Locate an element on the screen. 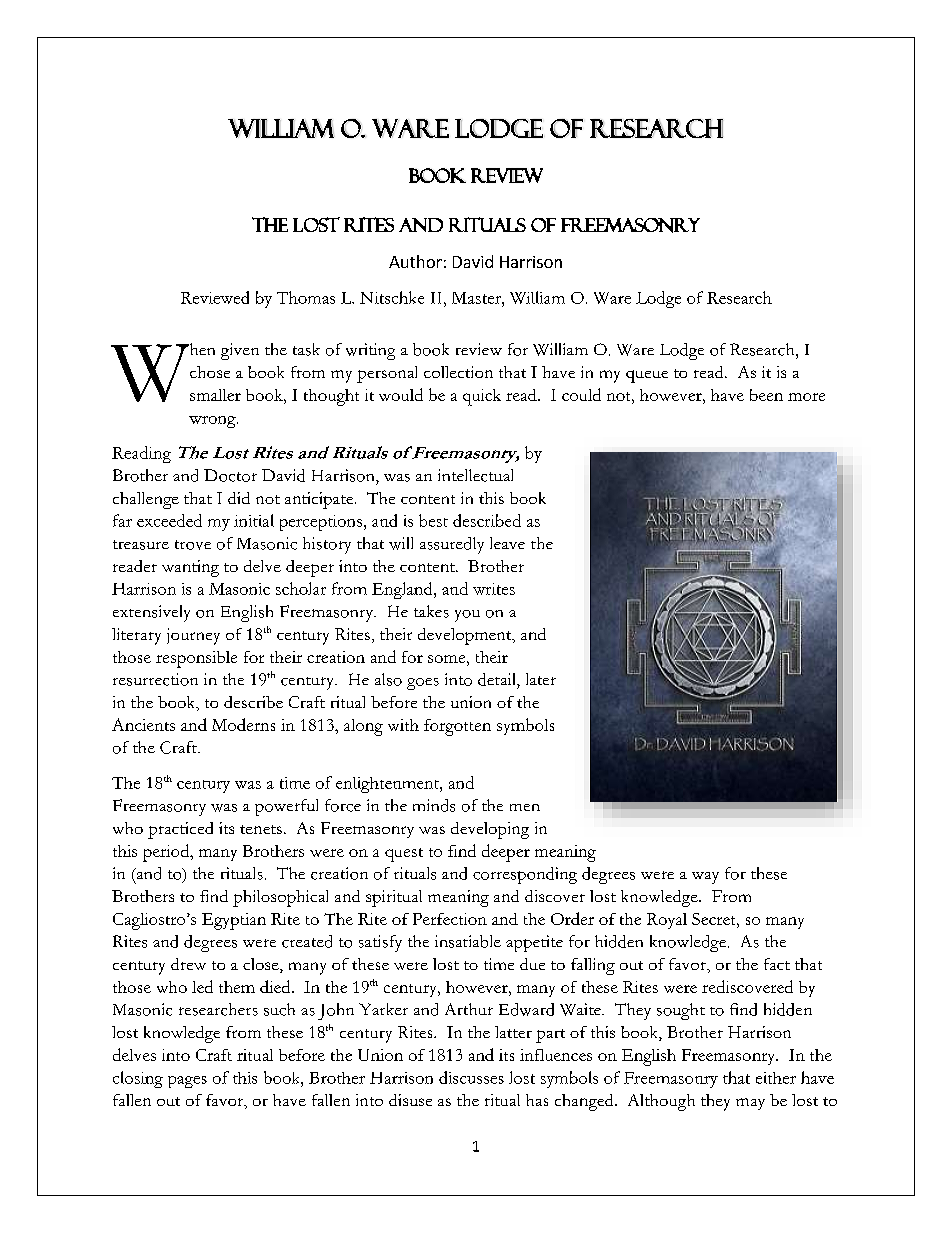  been is located at coordinates (766, 395).
